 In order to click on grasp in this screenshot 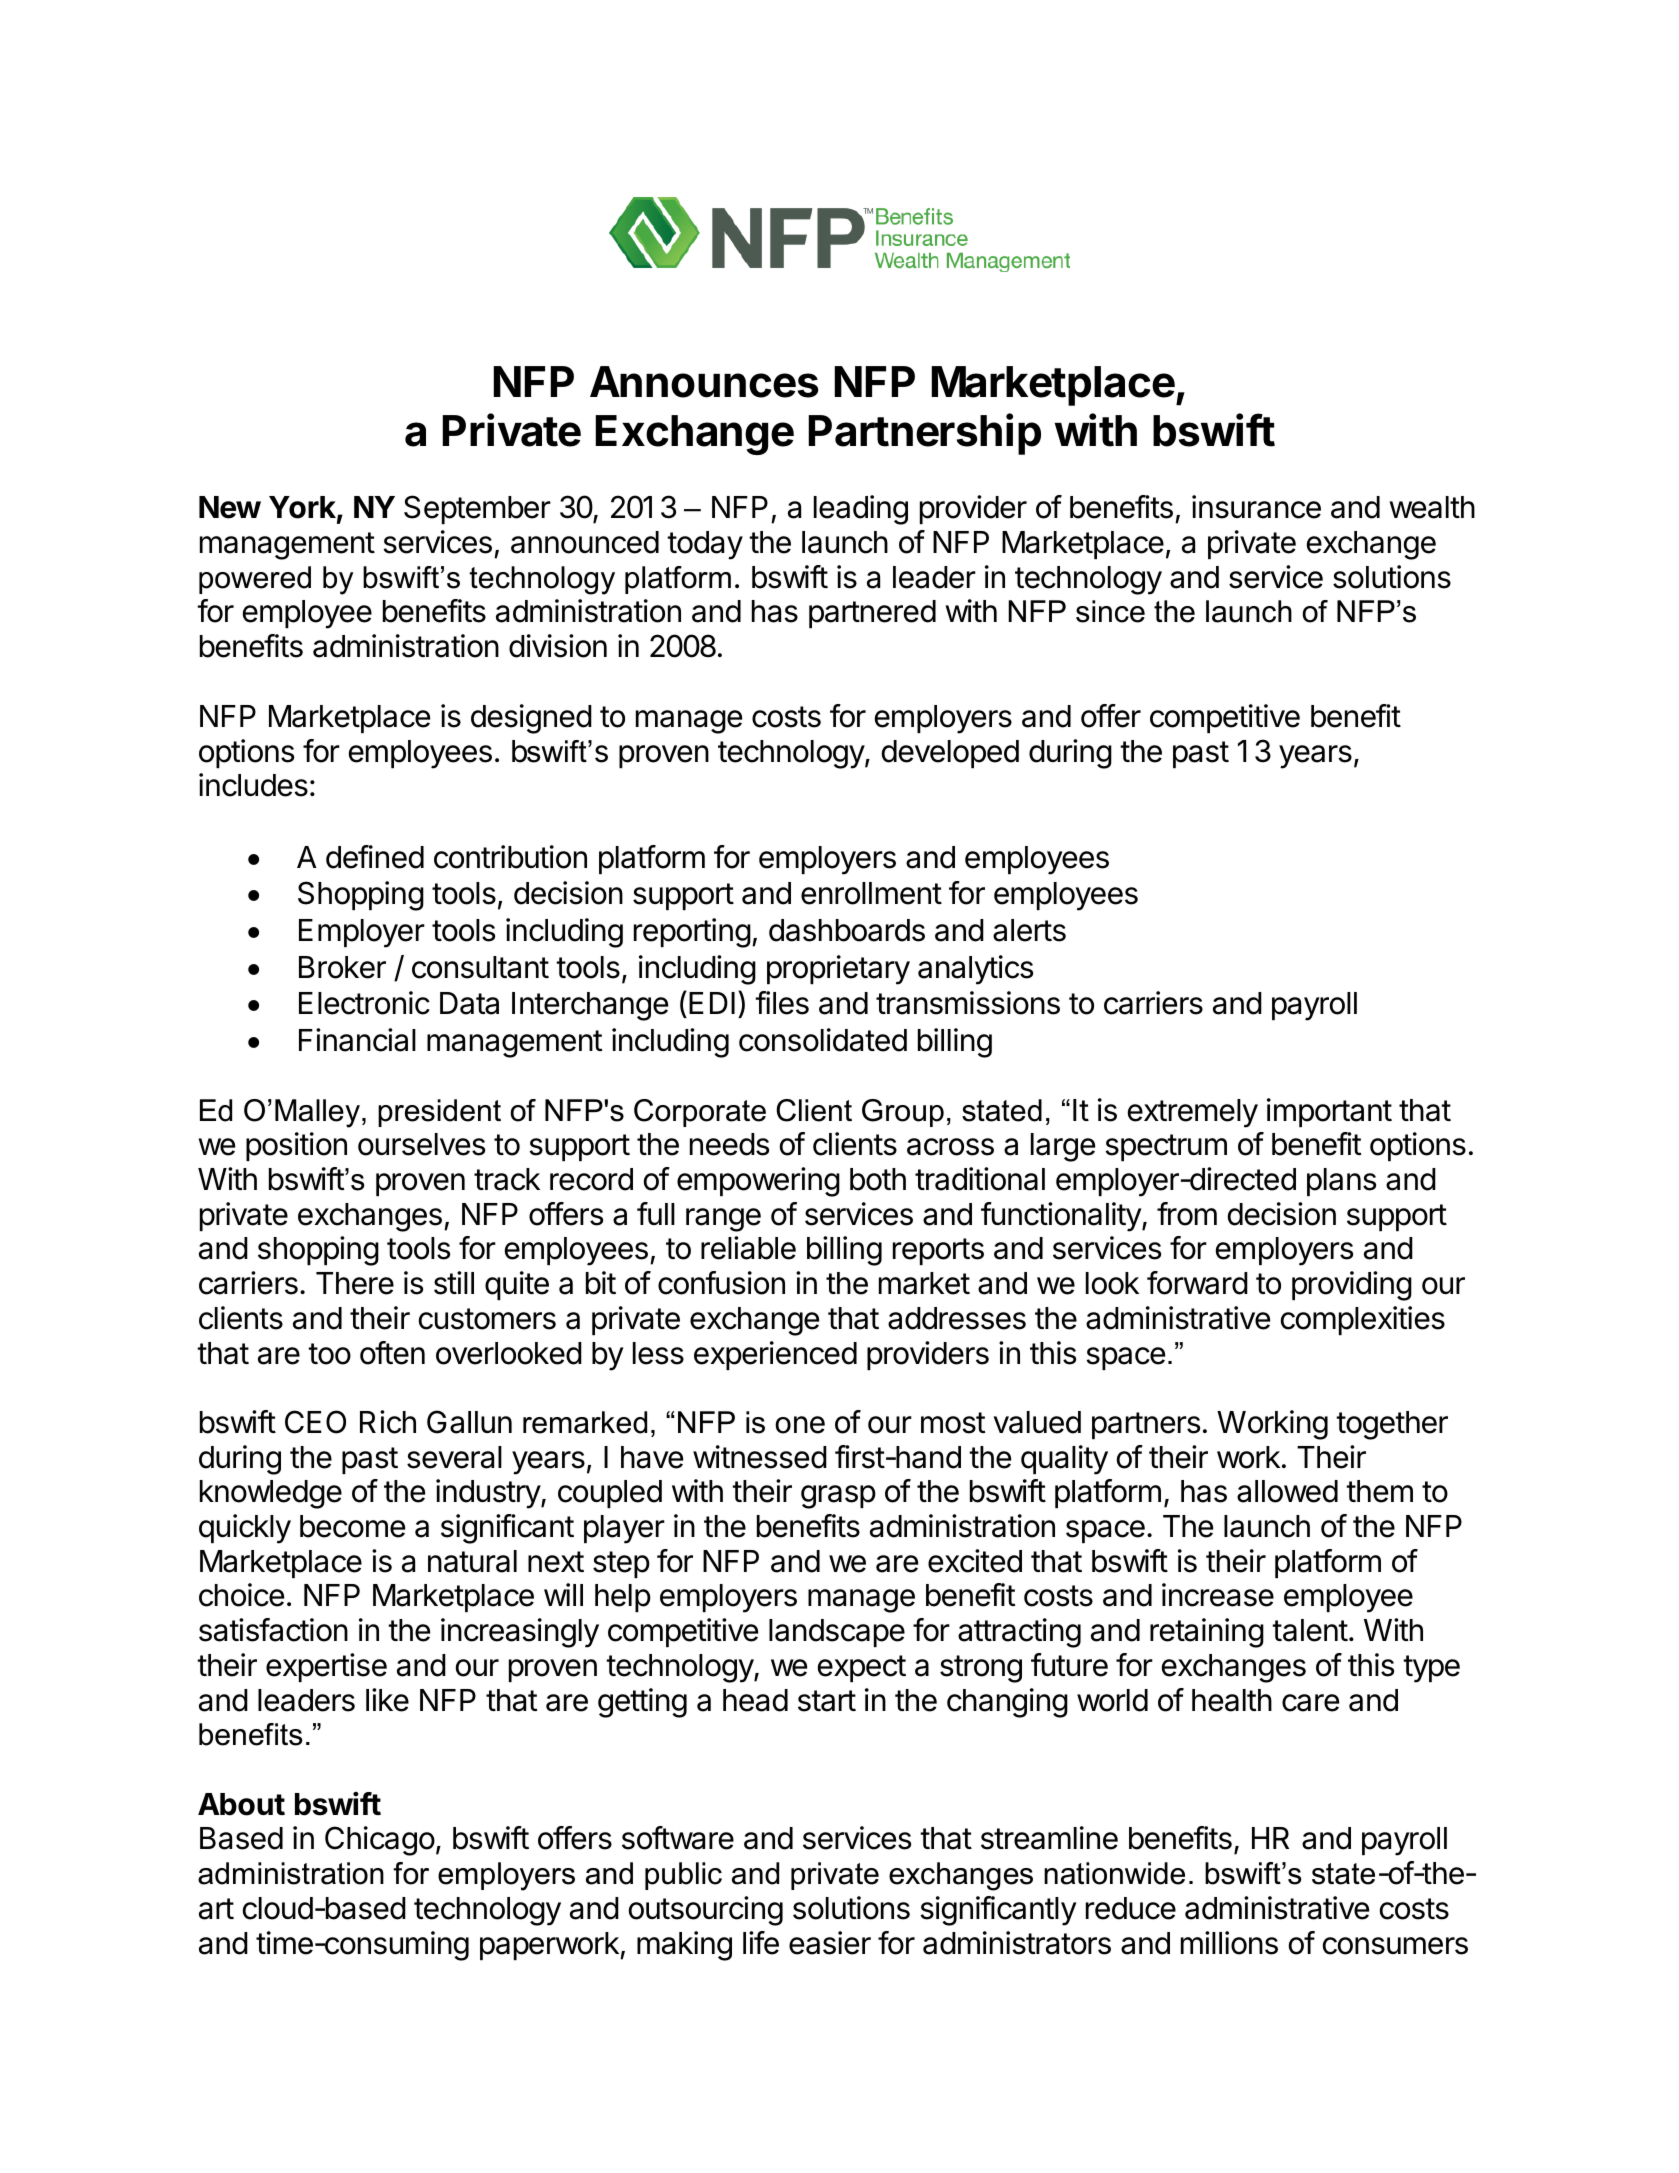, I will do `click(838, 1497)`.
